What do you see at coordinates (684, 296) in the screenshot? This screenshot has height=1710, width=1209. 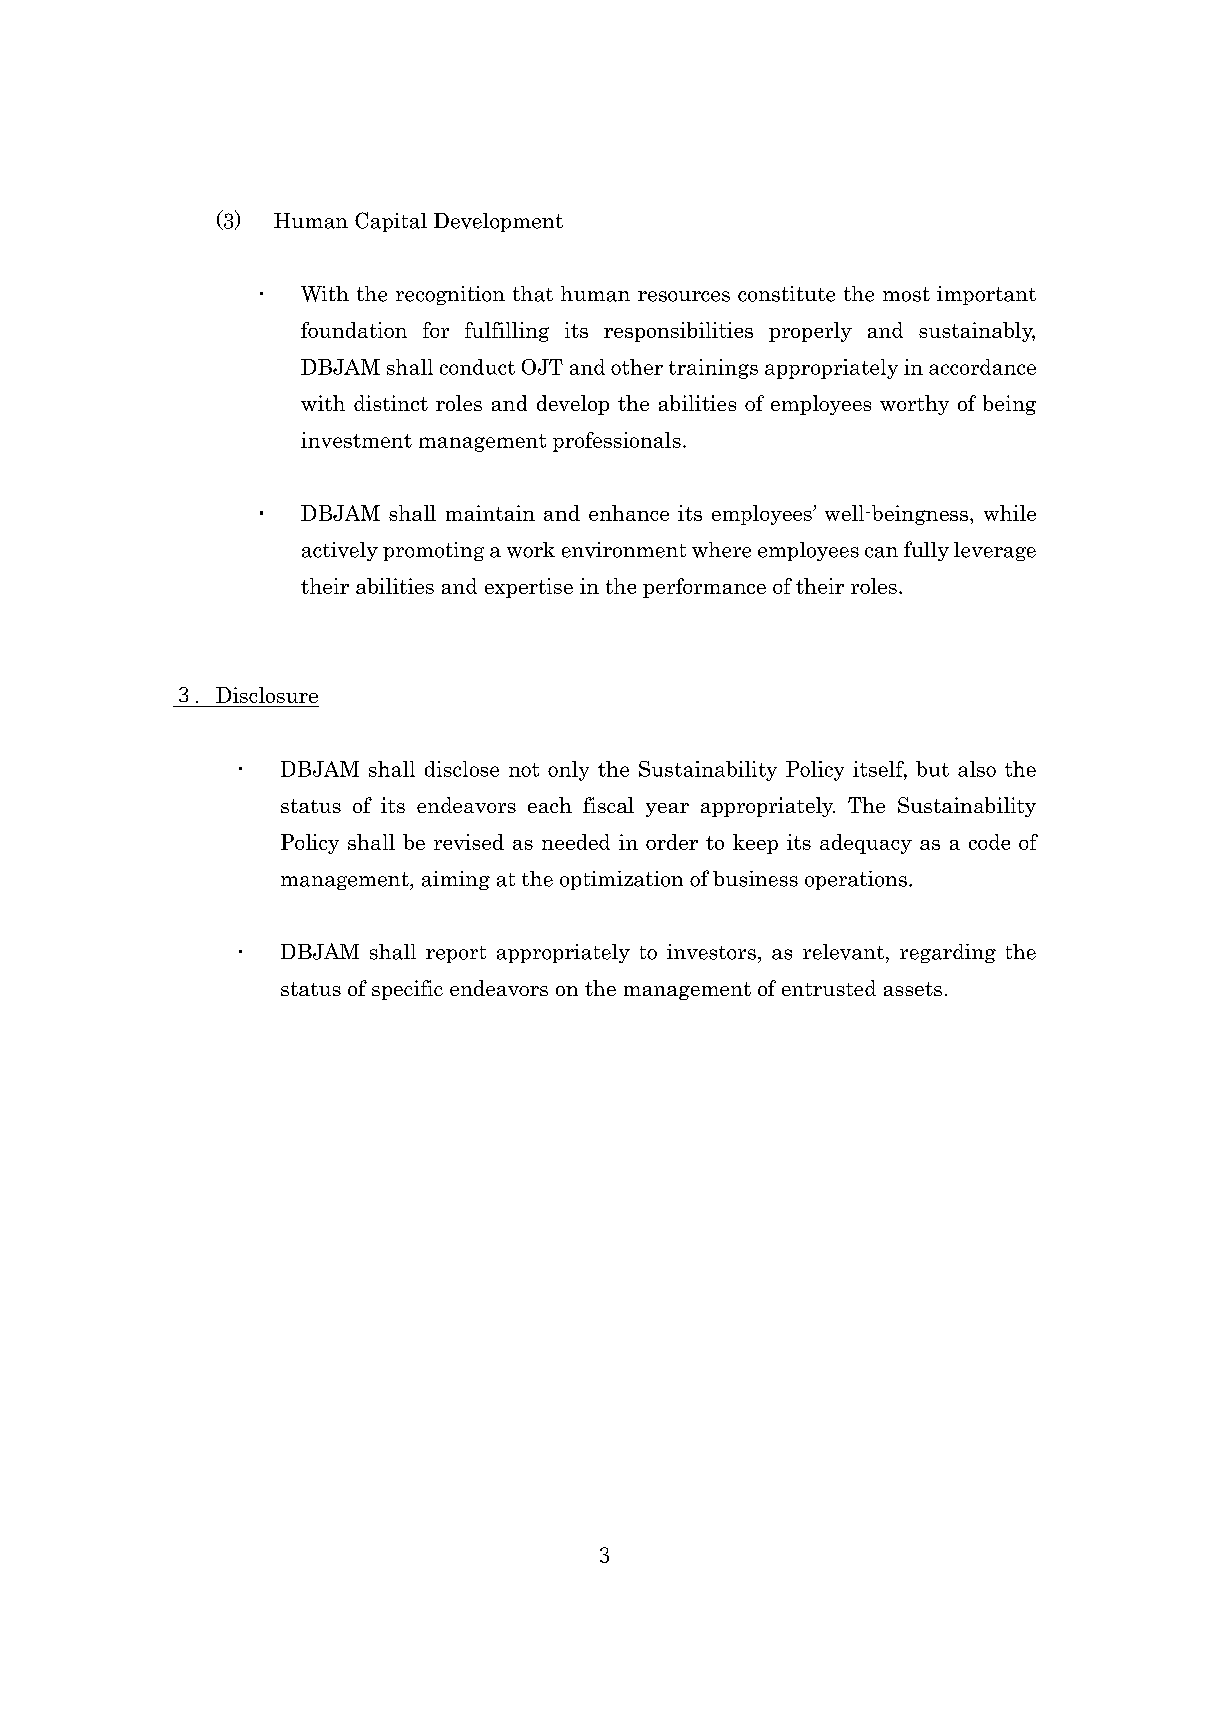 I see `resources` at bounding box center [684, 296].
